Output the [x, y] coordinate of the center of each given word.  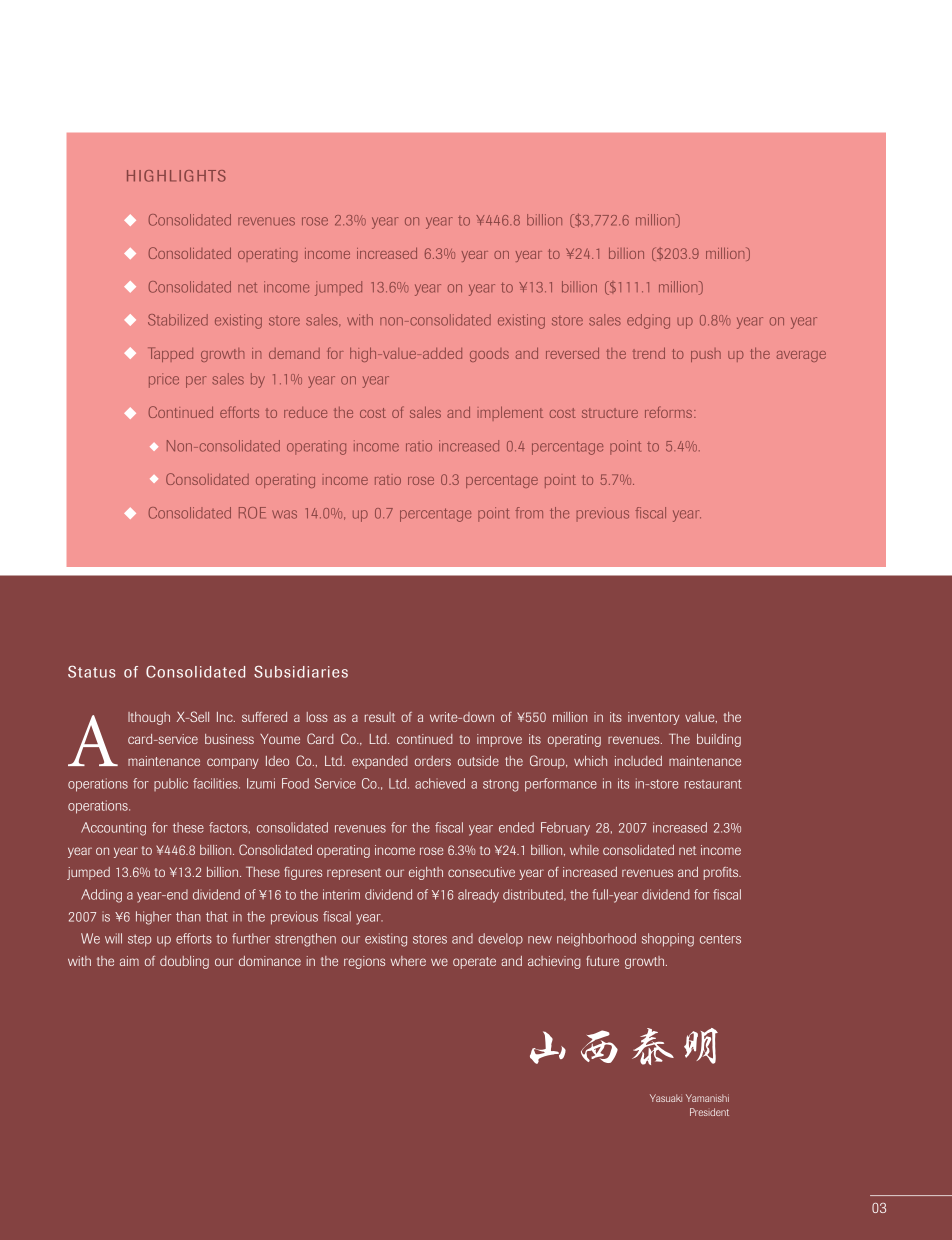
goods [489, 355]
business [229, 739]
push [706, 355]
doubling [184, 962]
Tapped [170, 354]
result [380, 717]
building [719, 740]
